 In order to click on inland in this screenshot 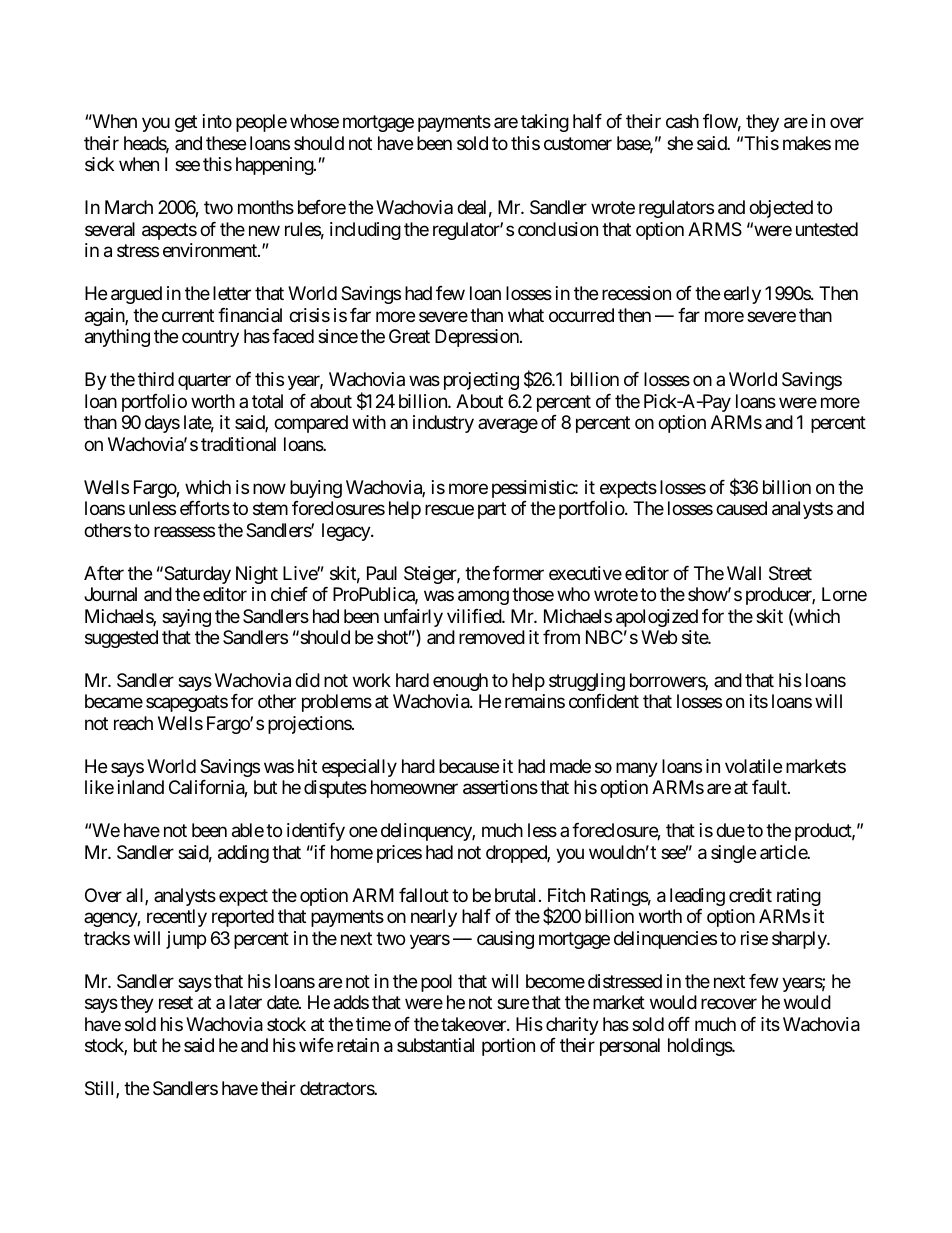, I will do `click(141, 787)`.
